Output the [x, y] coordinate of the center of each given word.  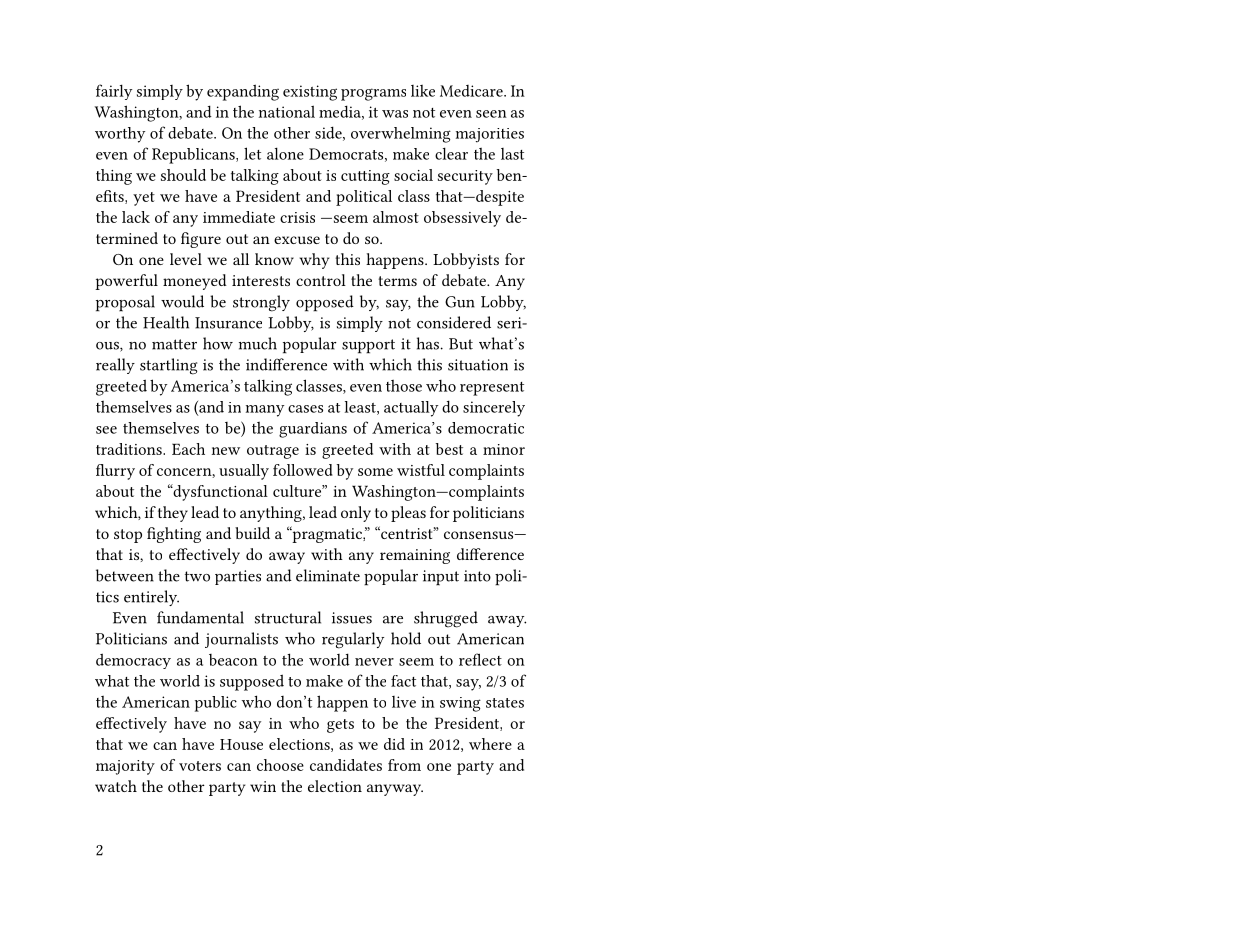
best [449, 449]
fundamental [200, 617]
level [186, 259]
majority [125, 767]
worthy [120, 135]
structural [288, 617]
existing [310, 93]
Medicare [472, 91]
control [321, 280]
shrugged [446, 619]
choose [280, 765]
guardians [313, 430]
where [490, 744]
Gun [460, 302]
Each [188, 449]
